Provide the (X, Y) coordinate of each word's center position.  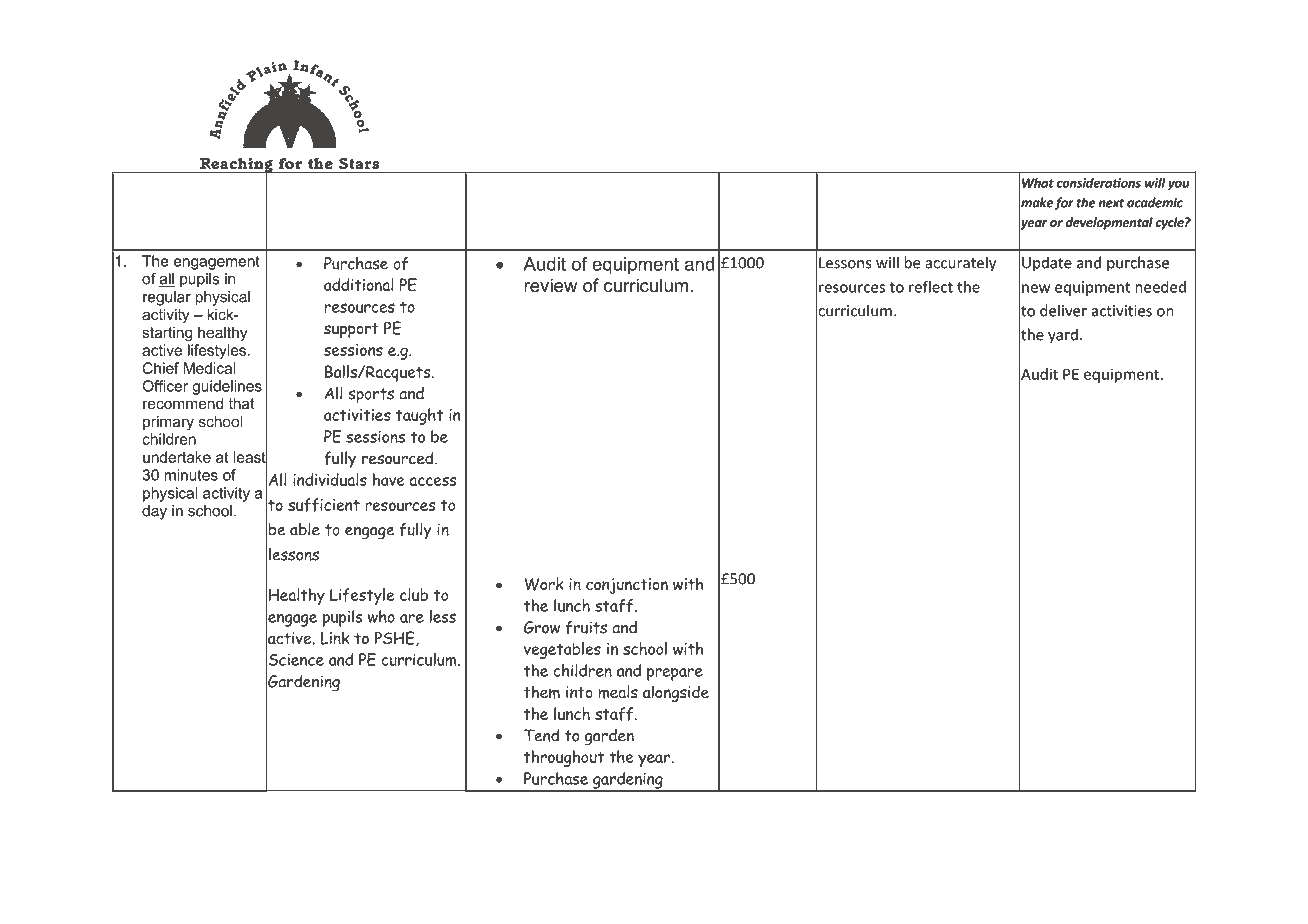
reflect (931, 287)
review (551, 285)
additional (359, 284)
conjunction (627, 586)
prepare (675, 674)
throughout (564, 758)
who (381, 616)
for (1064, 203)
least (250, 457)
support (351, 330)
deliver (1063, 310)
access (432, 481)
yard (1063, 336)
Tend (541, 735)
